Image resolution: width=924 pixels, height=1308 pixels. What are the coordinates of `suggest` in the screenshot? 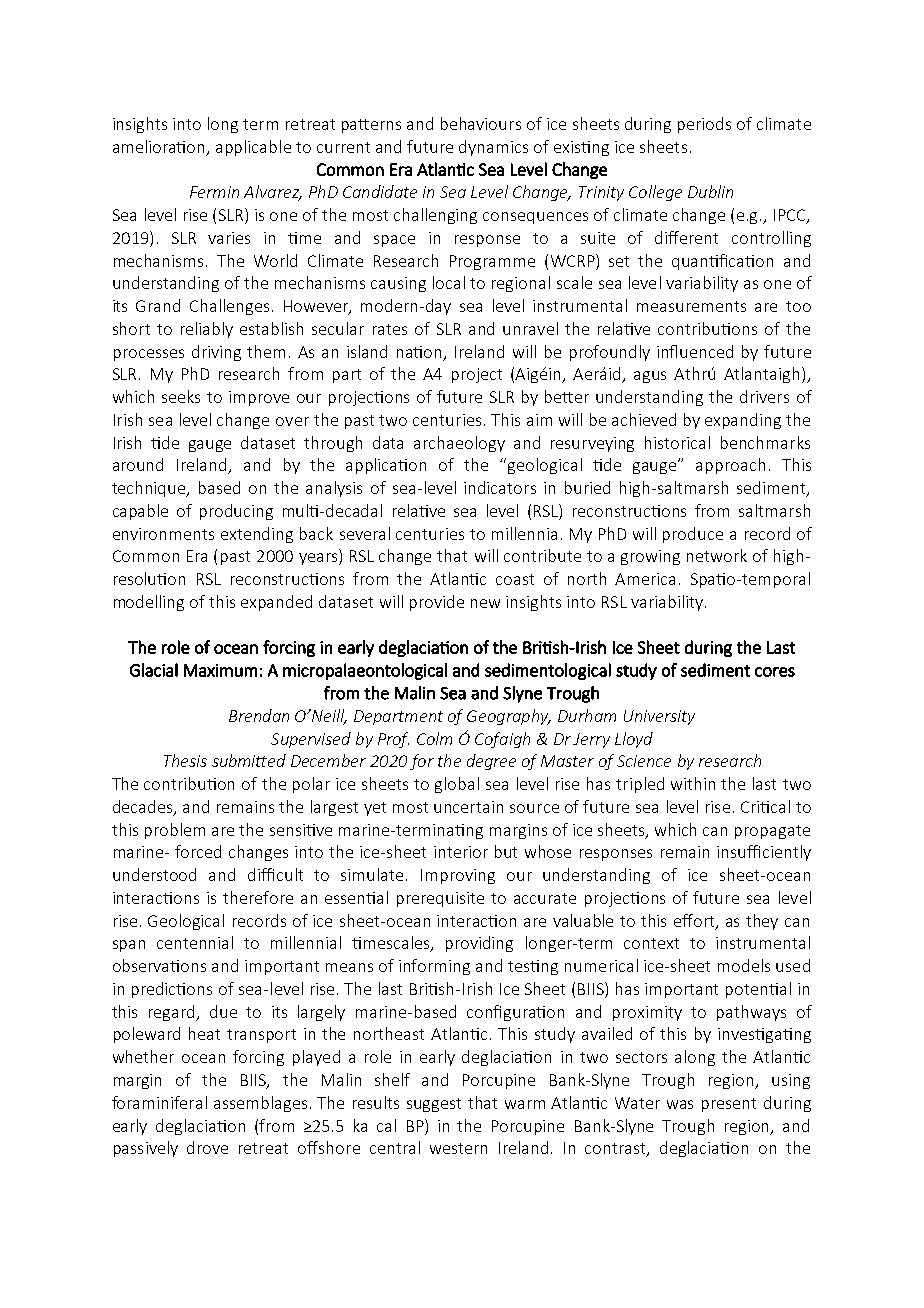 It's located at (434, 1105).
